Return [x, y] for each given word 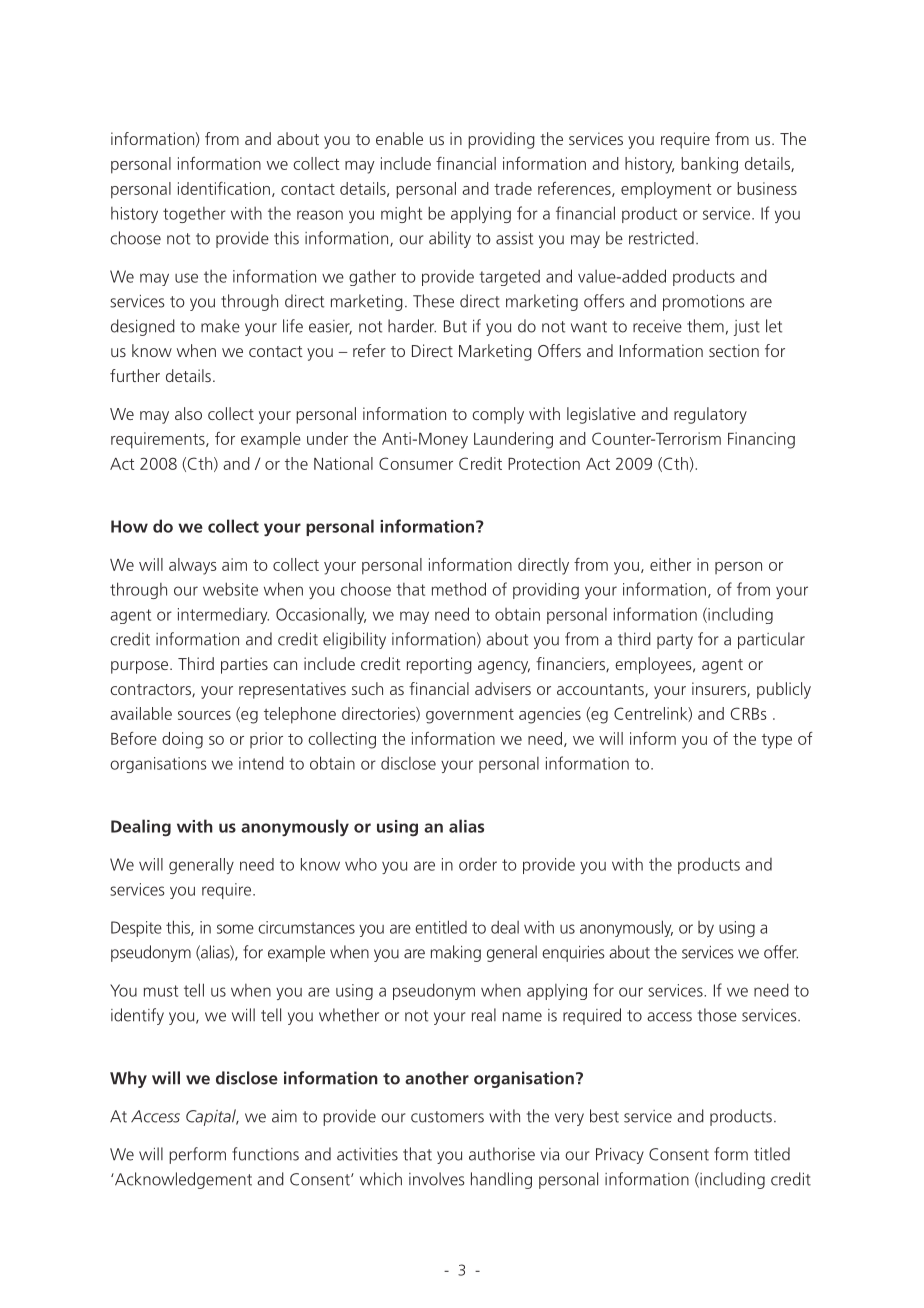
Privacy [620, 1156]
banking [709, 165]
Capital [212, 1117]
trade [513, 188]
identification [224, 188]
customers [447, 1117]
